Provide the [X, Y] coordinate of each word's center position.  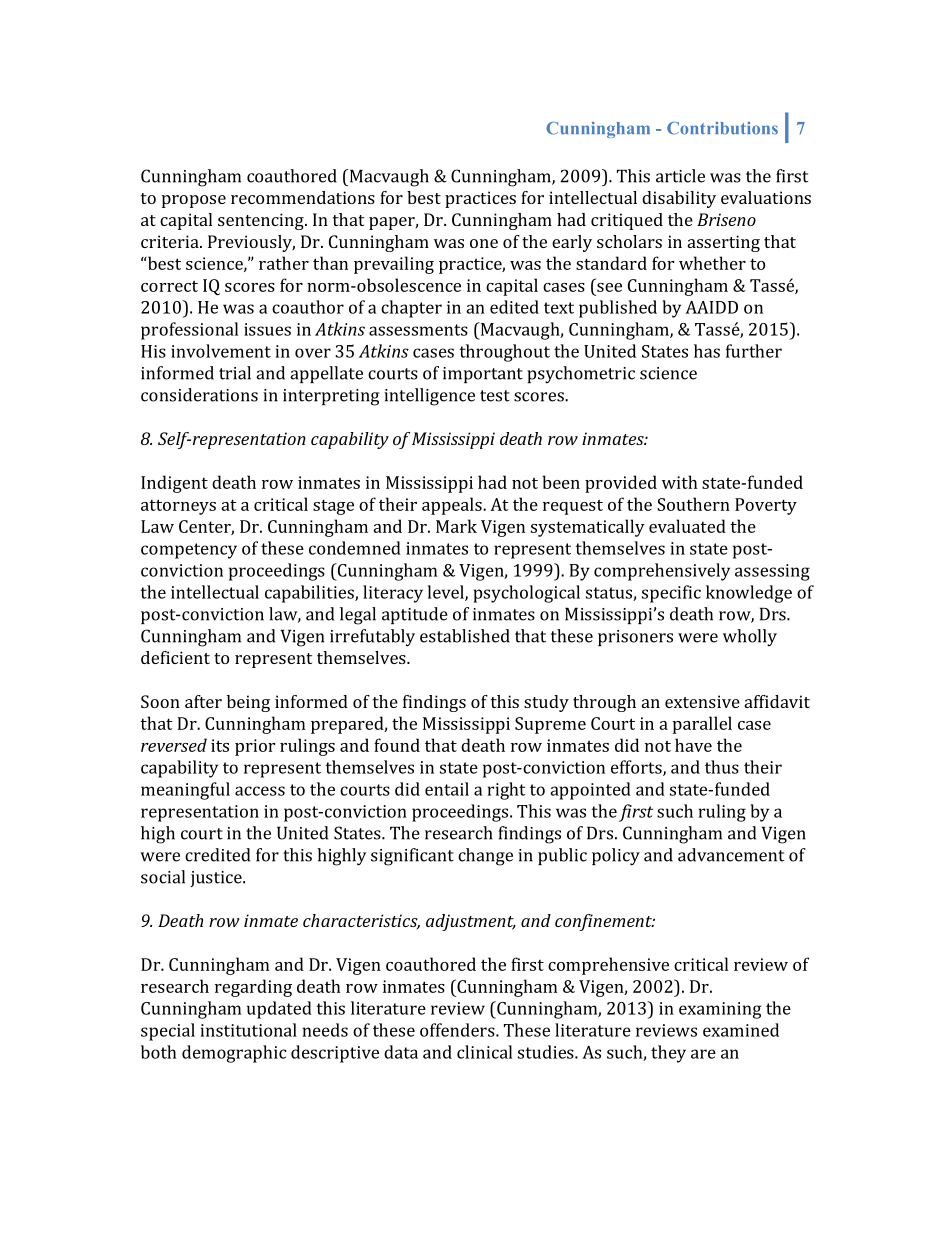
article [680, 176]
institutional [249, 1030]
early [572, 243]
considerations [199, 395]
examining [720, 1010]
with [680, 482]
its [220, 745]
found [397, 745]
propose [194, 201]
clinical [484, 1052]
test [495, 396]
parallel [702, 725]
